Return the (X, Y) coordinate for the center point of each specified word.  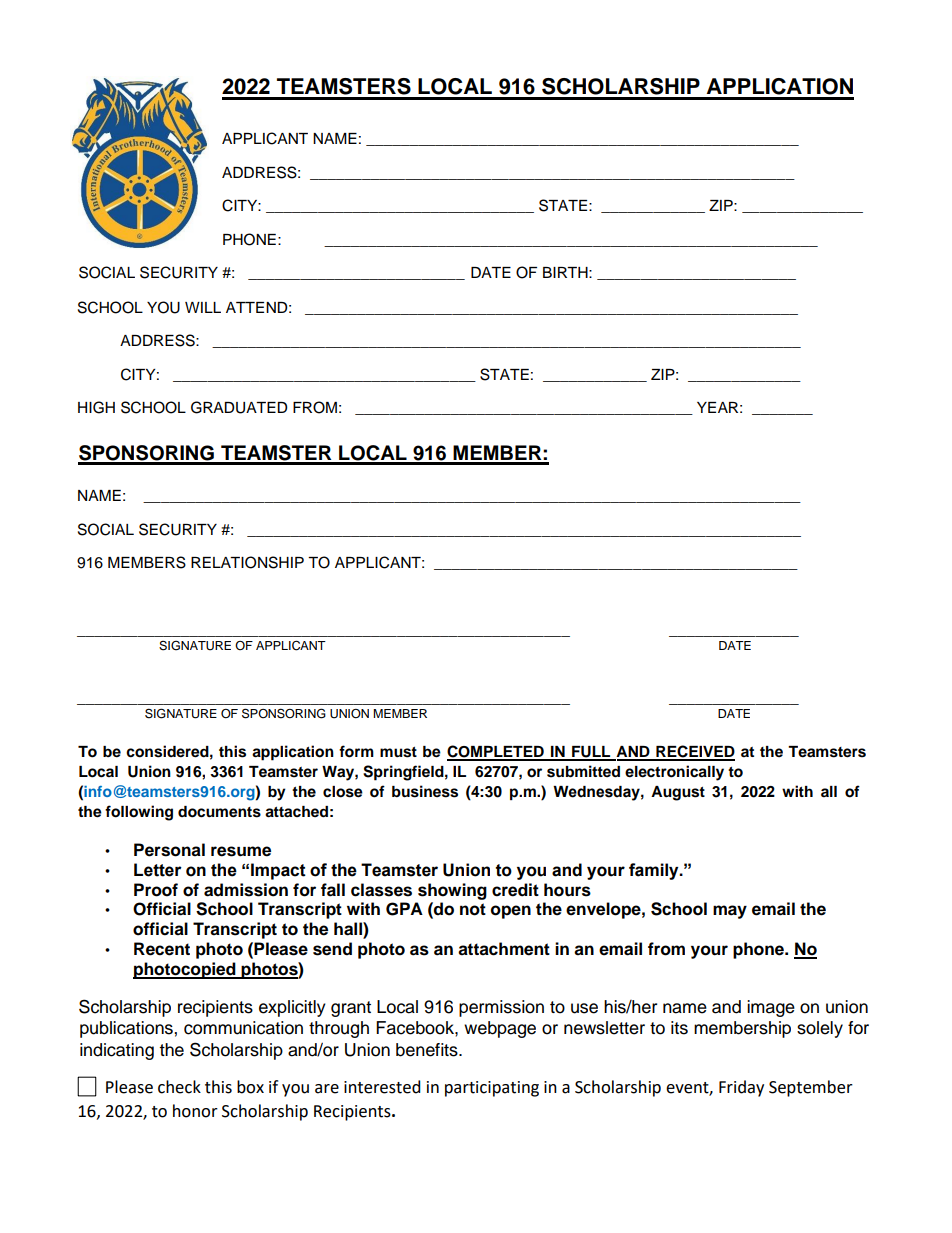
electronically (674, 773)
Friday (741, 1088)
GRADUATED (239, 407)
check (179, 1087)
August (678, 793)
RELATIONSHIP (247, 562)
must (398, 752)
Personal (169, 850)
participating (492, 1089)
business (425, 791)
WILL (203, 307)
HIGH (96, 407)
